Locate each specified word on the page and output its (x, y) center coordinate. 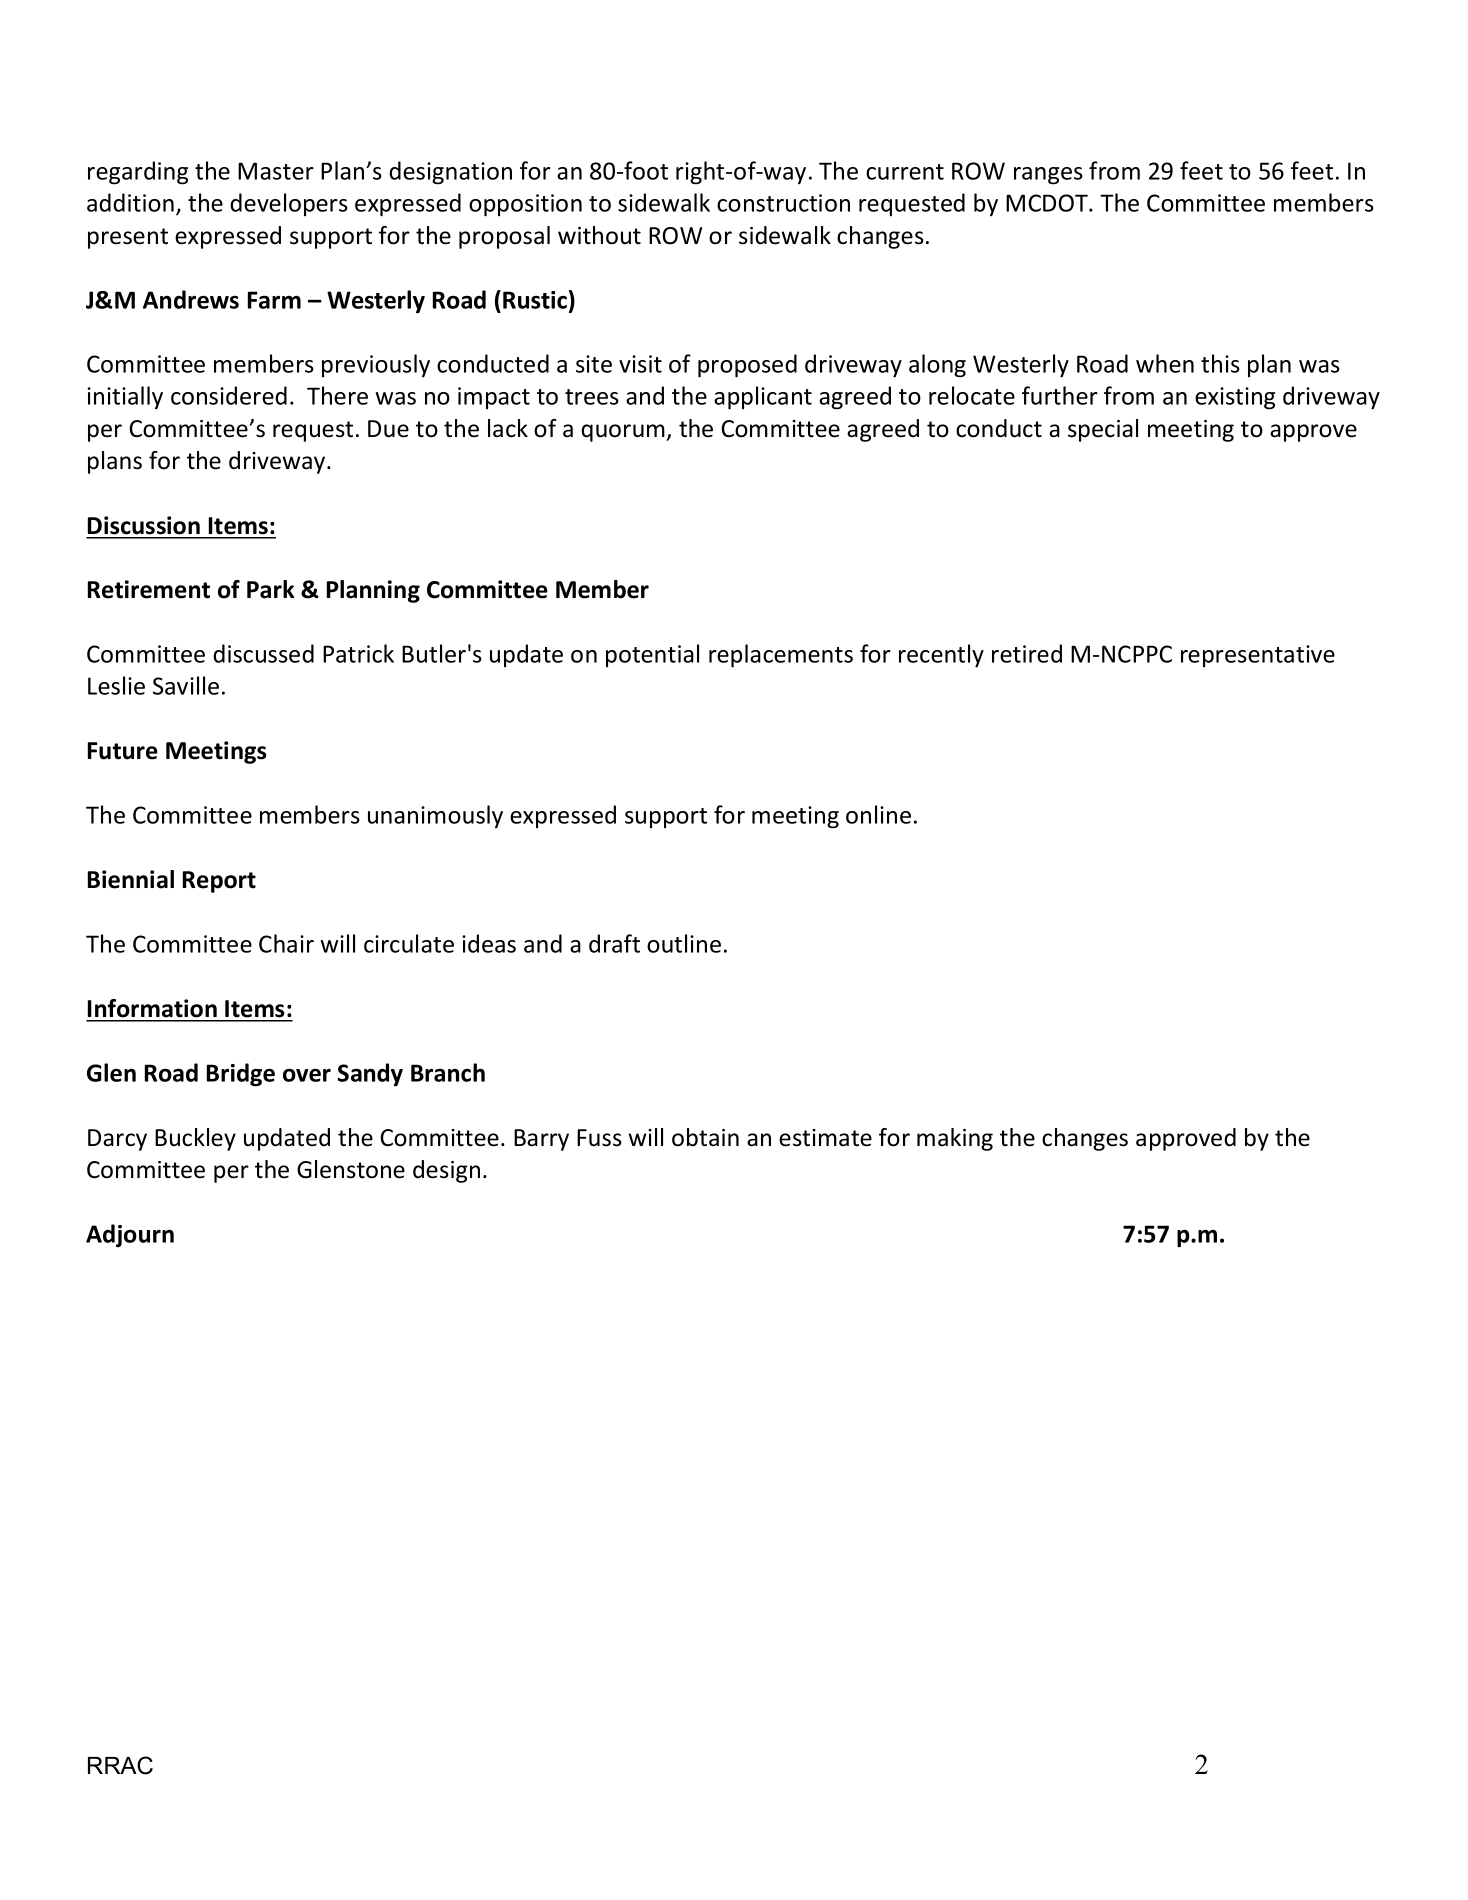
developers (289, 204)
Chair (286, 943)
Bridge (241, 1075)
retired (1027, 653)
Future (123, 751)
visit (640, 364)
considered (229, 395)
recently (941, 656)
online (878, 814)
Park (271, 589)
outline (684, 943)
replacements (781, 656)
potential (652, 655)
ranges (1048, 176)
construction (783, 203)
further (1060, 395)
